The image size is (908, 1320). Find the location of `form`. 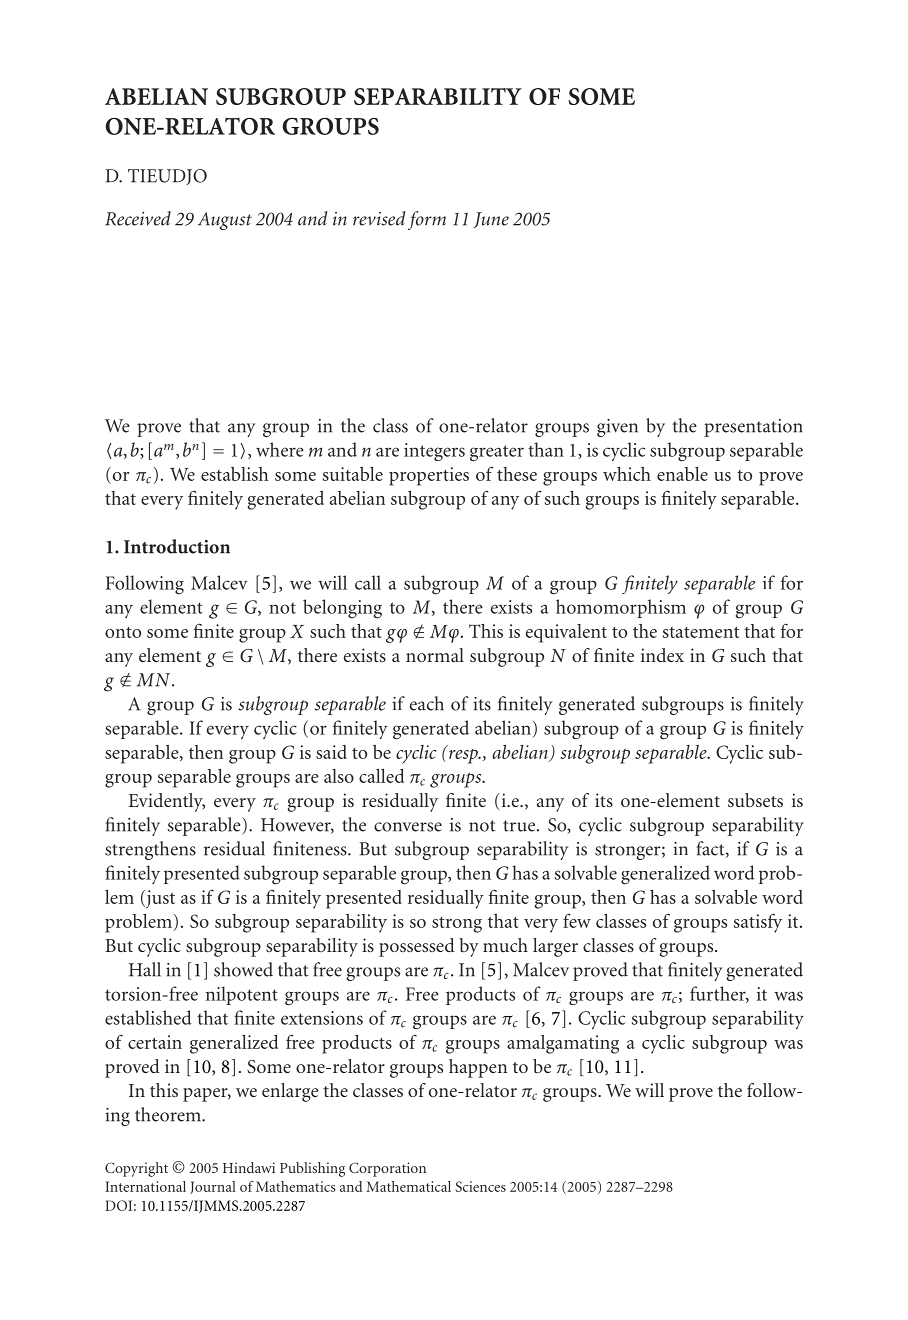

form is located at coordinates (427, 220).
